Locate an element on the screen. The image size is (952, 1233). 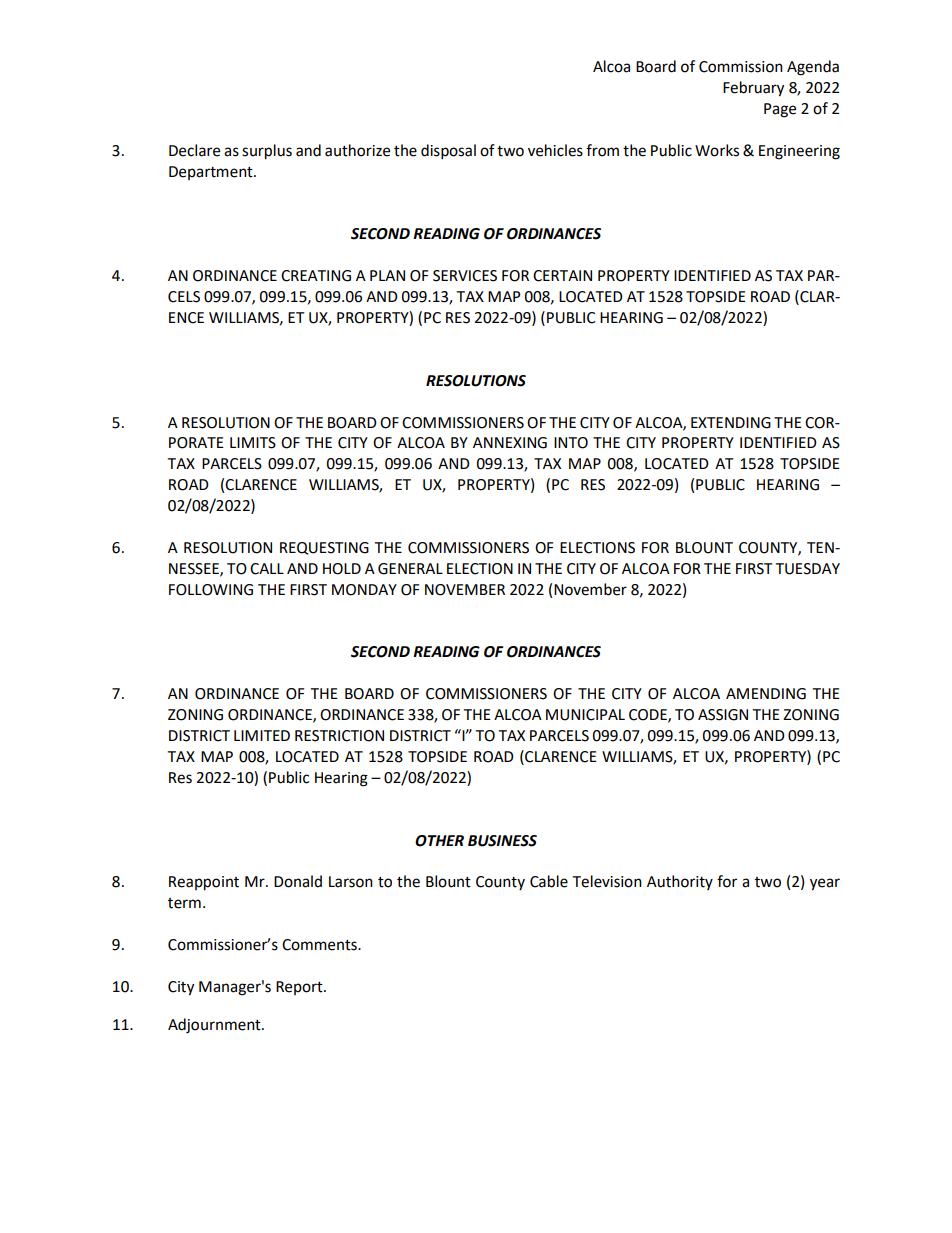
Donald is located at coordinates (298, 881).
